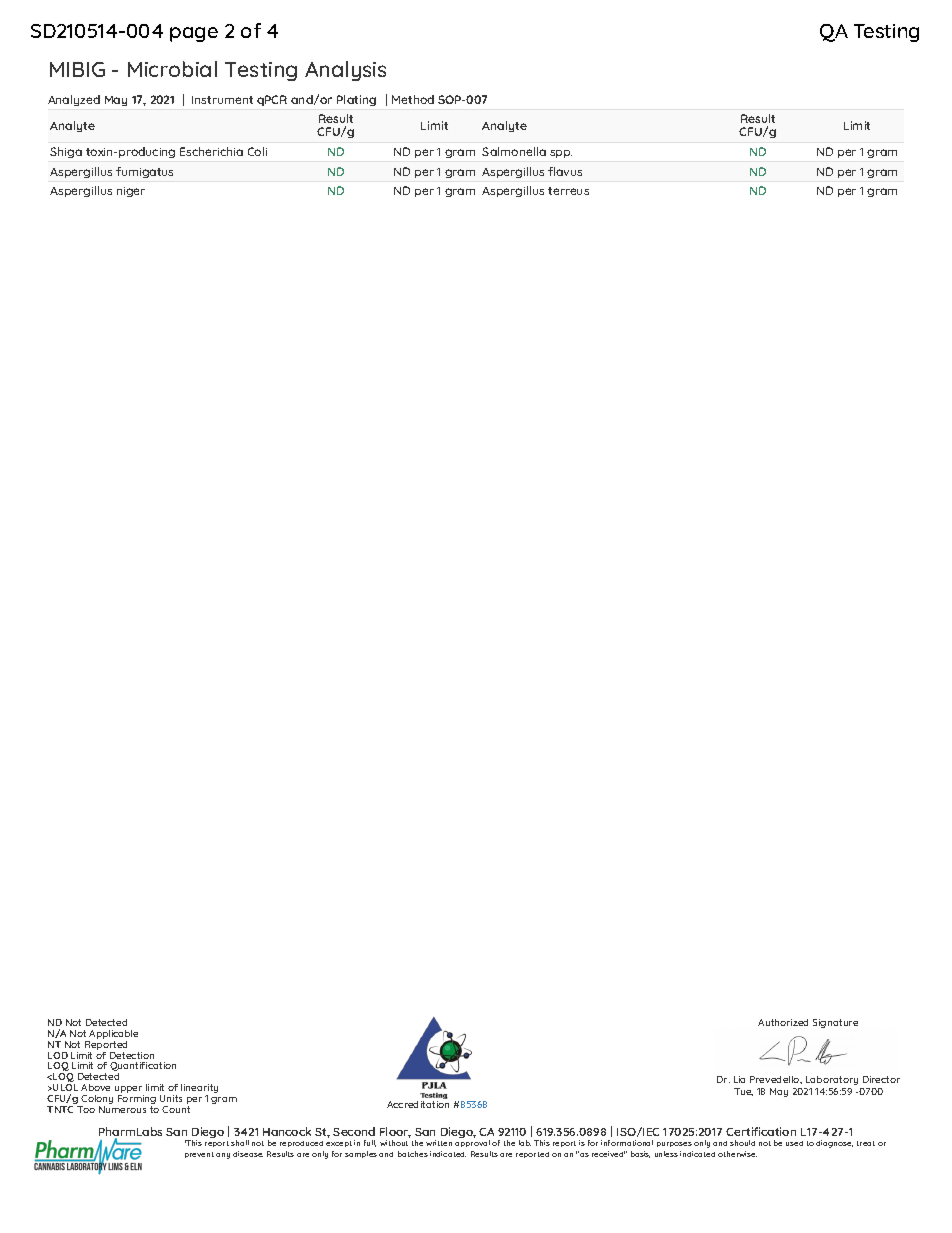 The height and width of the document is (1233, 952). What do you see at coordinates (131, 192) in the document?
I see `niger` at bounding box center [131, 192].
